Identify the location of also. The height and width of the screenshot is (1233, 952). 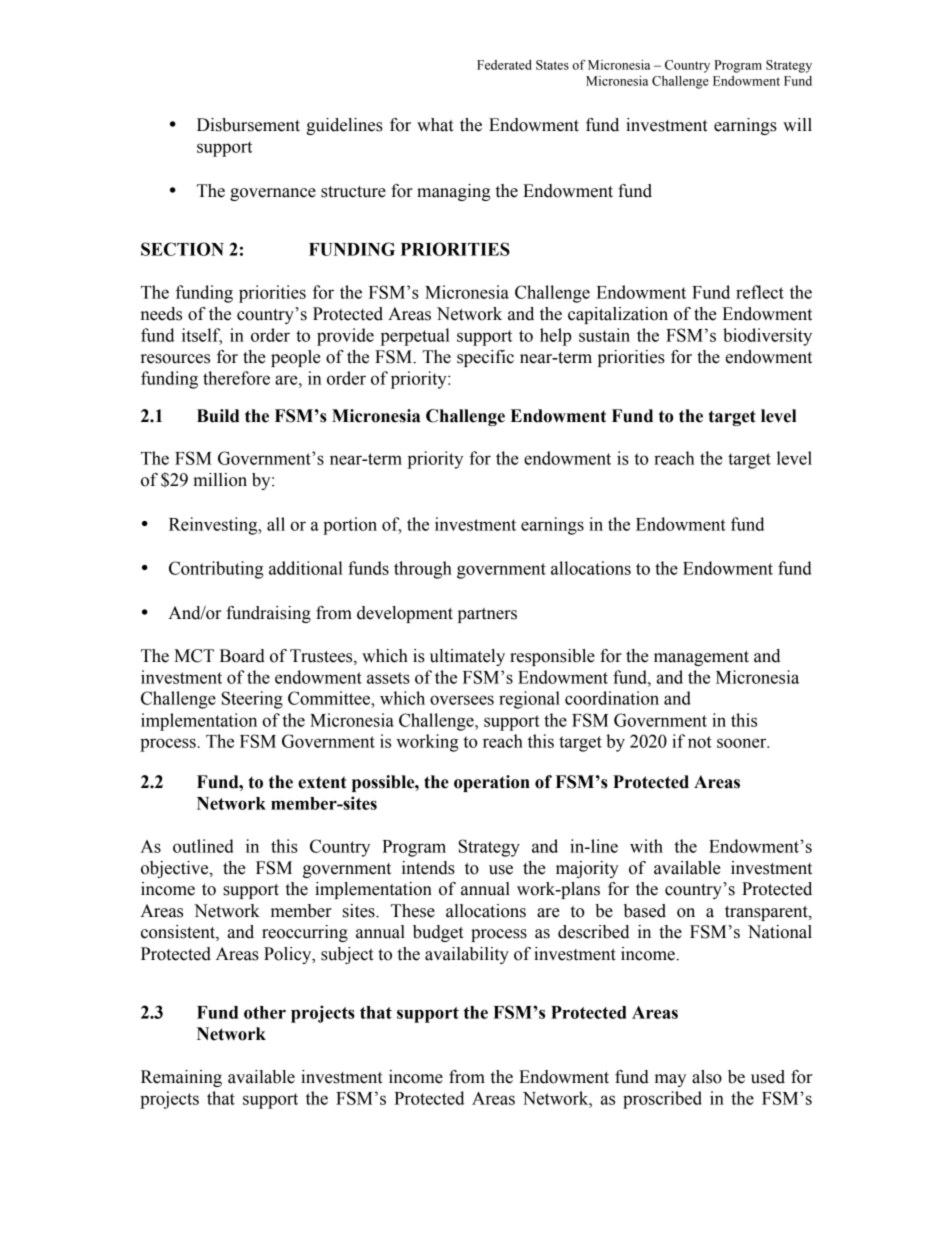
(707, 1077).
